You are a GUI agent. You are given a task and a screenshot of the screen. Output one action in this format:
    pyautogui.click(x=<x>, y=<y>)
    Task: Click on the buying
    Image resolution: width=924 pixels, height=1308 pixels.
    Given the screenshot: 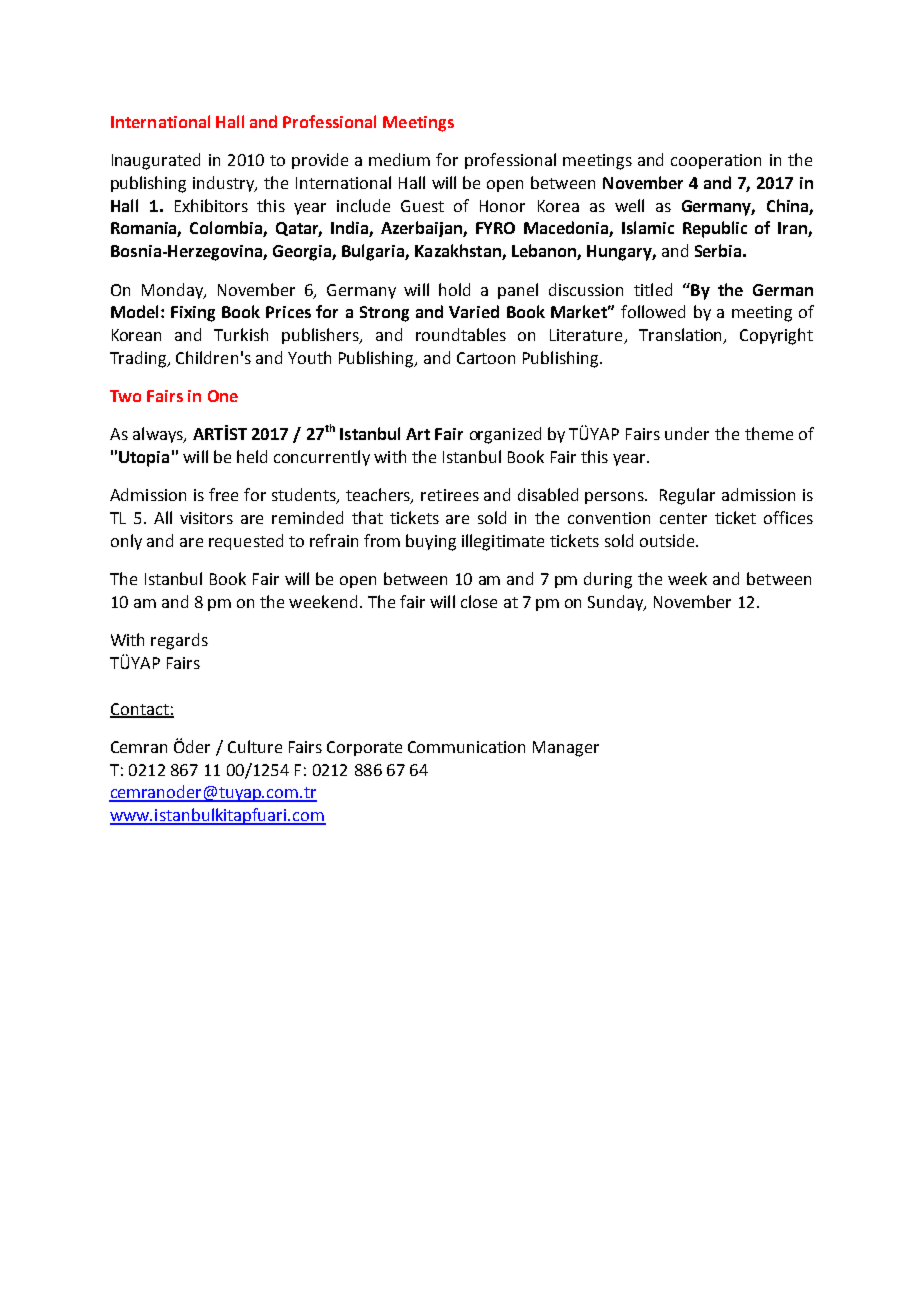 What is the action you would take?
    pyautogui.click(x=431, y=542)
